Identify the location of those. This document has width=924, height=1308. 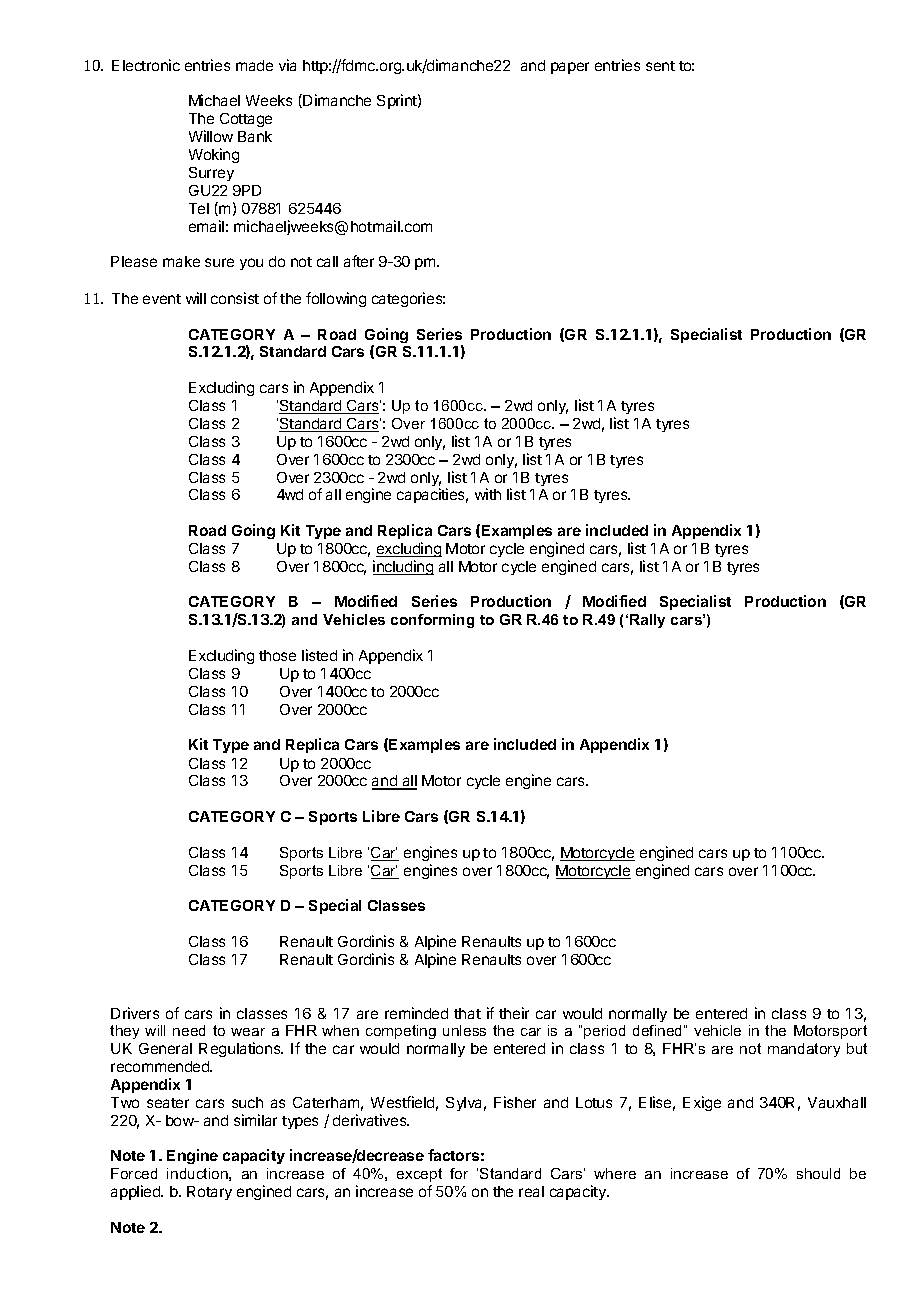
(277, 655).
